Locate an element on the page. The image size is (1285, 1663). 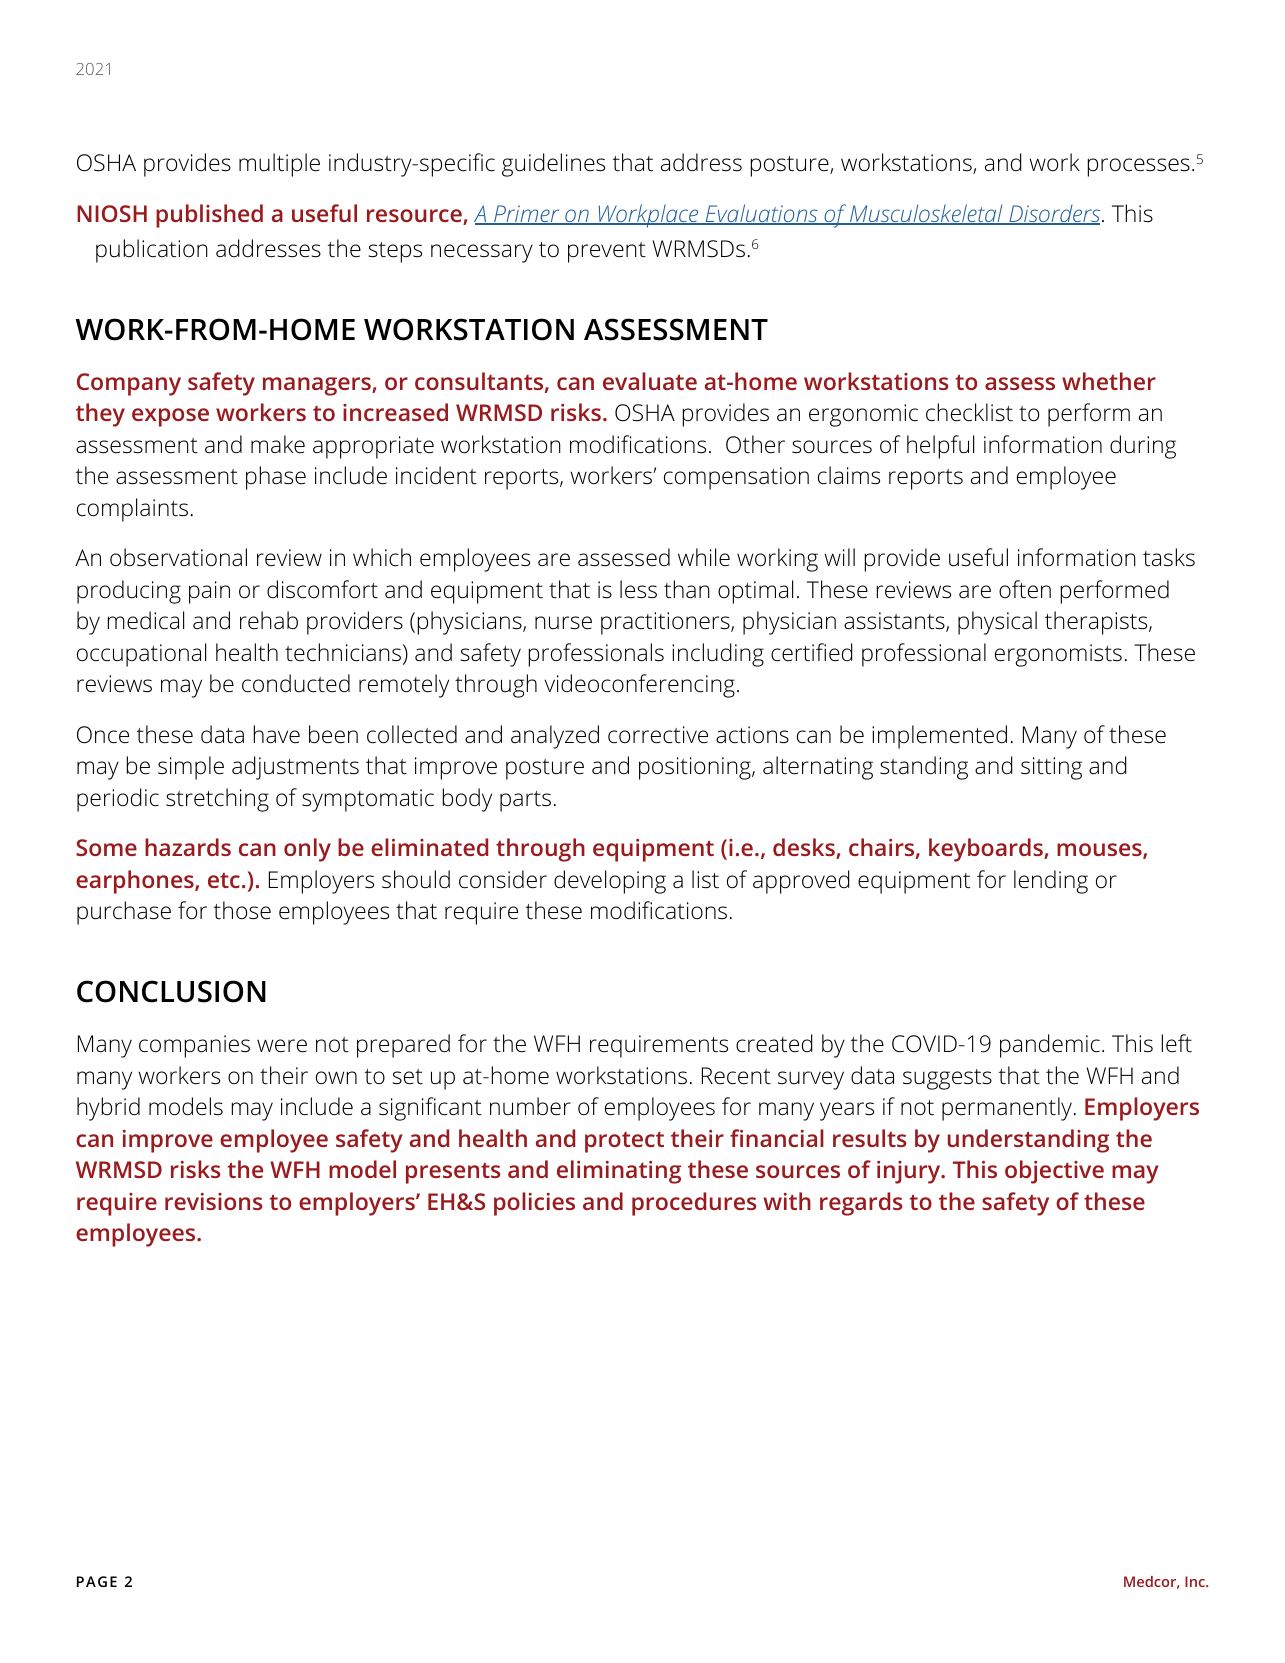
videoconferencing is located at coordinates (639, 686).
